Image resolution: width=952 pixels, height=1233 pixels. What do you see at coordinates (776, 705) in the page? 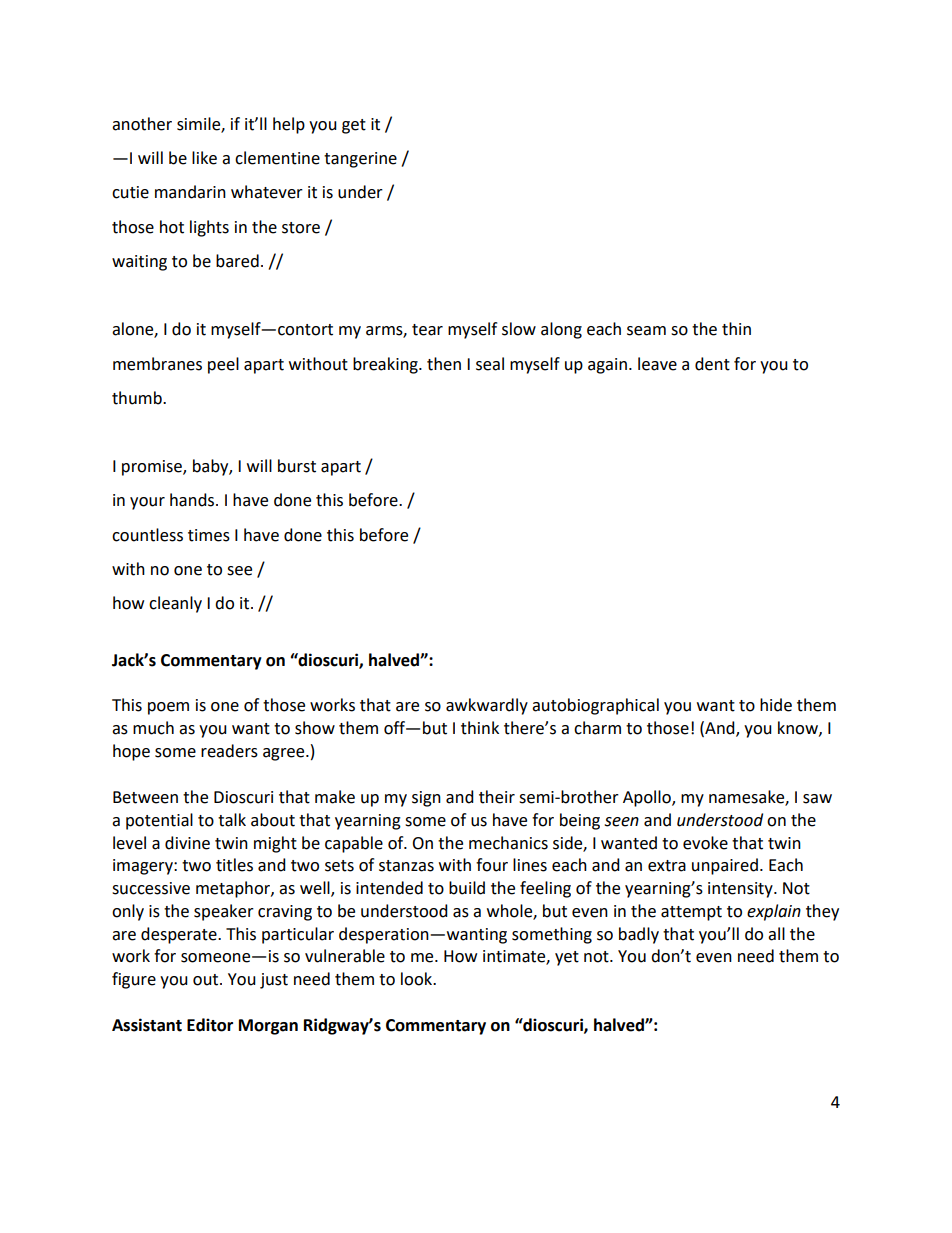
I see `hide` at bounding box center [776, 705].
